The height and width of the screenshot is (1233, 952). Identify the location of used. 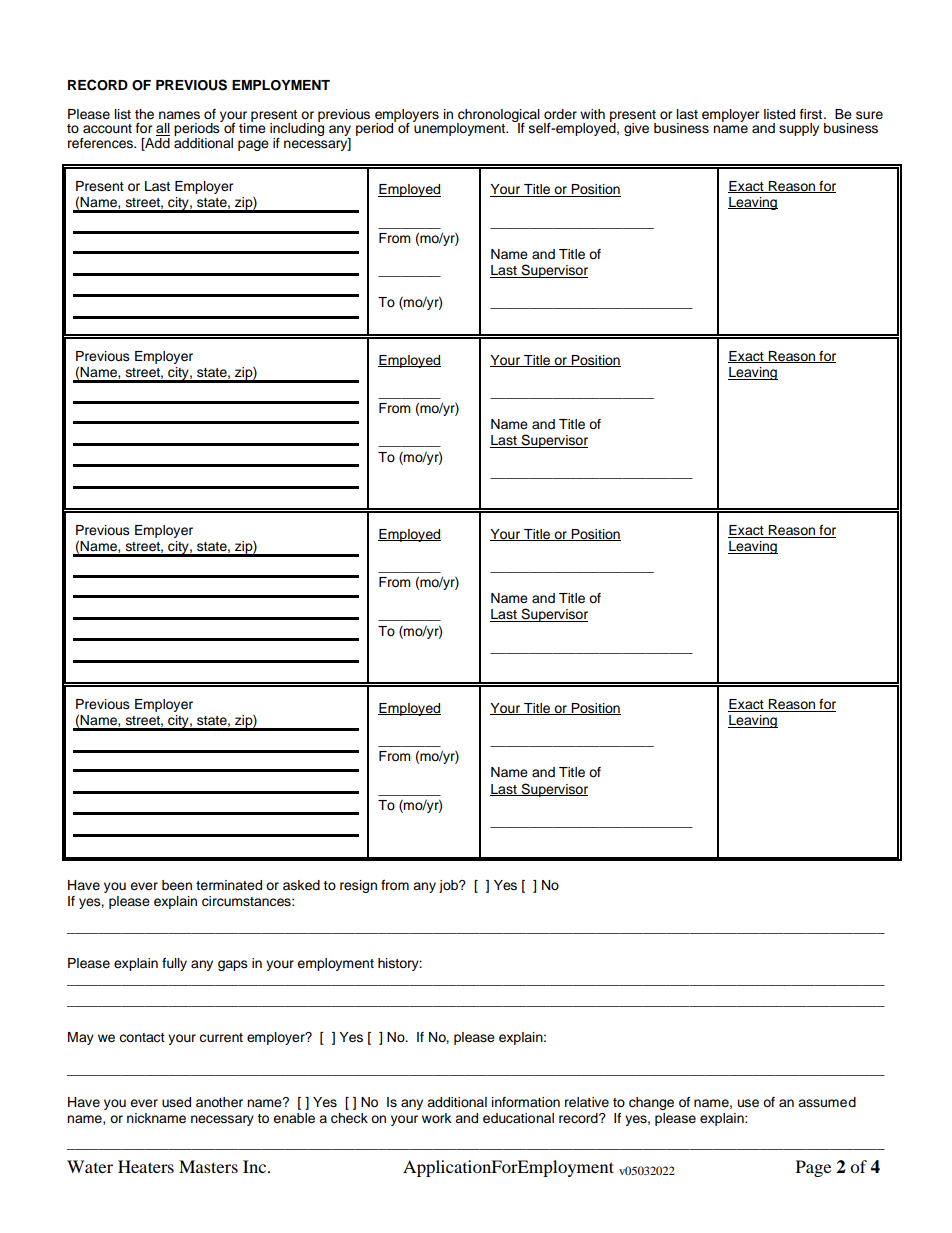
(176, 1102).
